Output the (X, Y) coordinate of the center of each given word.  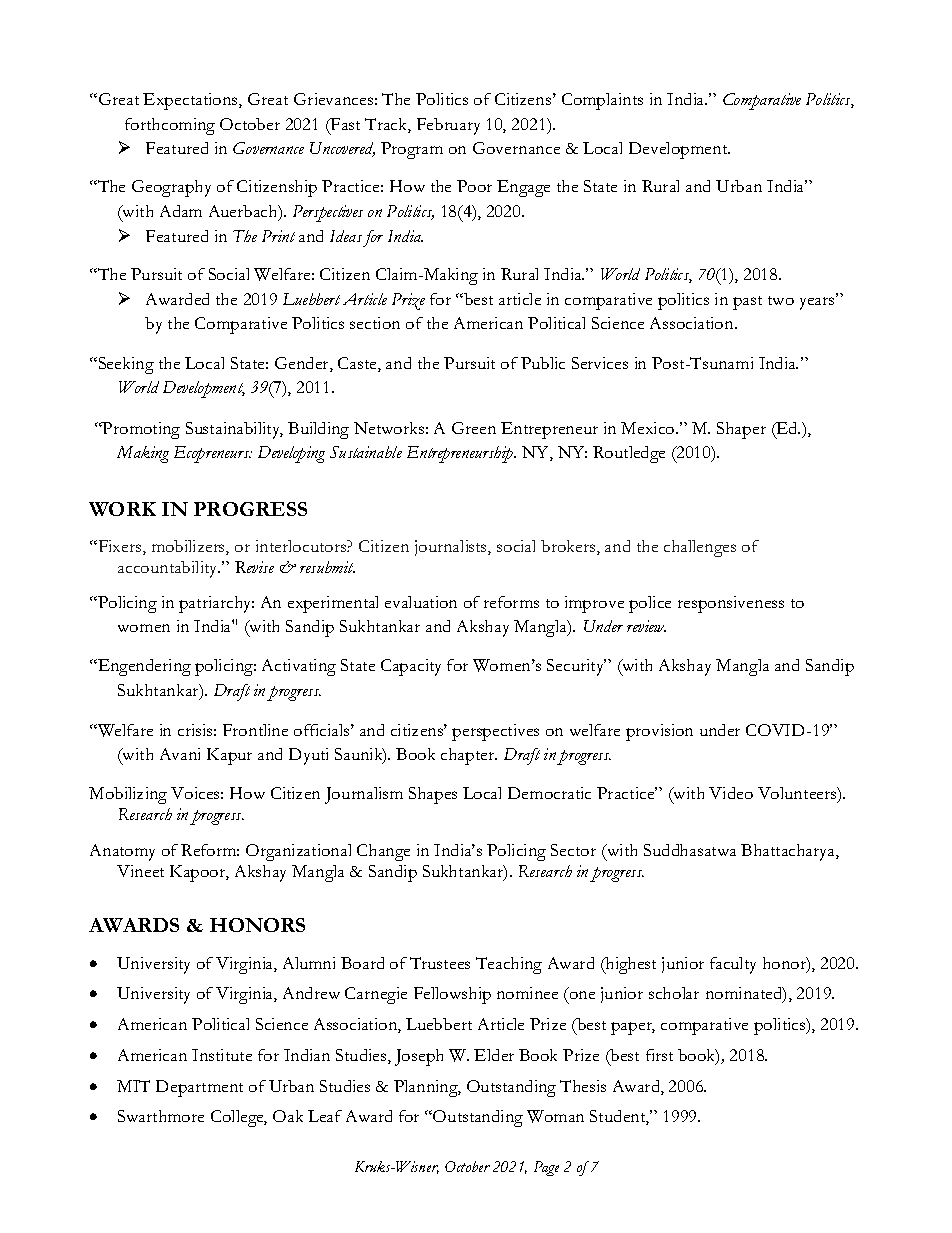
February (448, 126)
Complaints (602, 101)
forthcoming (170, 126)
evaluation (421, 602)
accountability (169, 569)
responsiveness (731, 604)
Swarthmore (161, 1116)
